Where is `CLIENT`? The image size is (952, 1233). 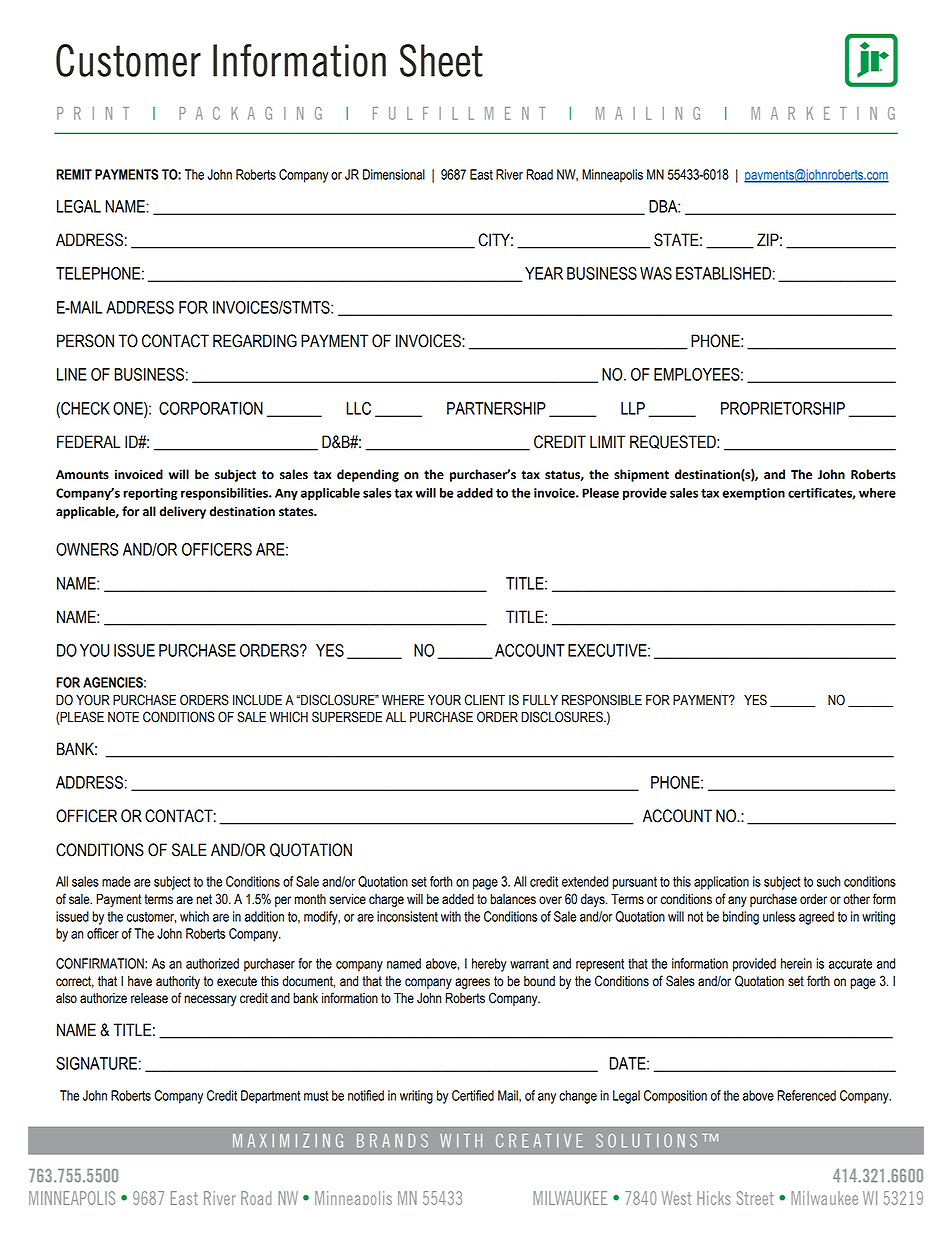
CLIENT is located at coordinates (484, 700).
